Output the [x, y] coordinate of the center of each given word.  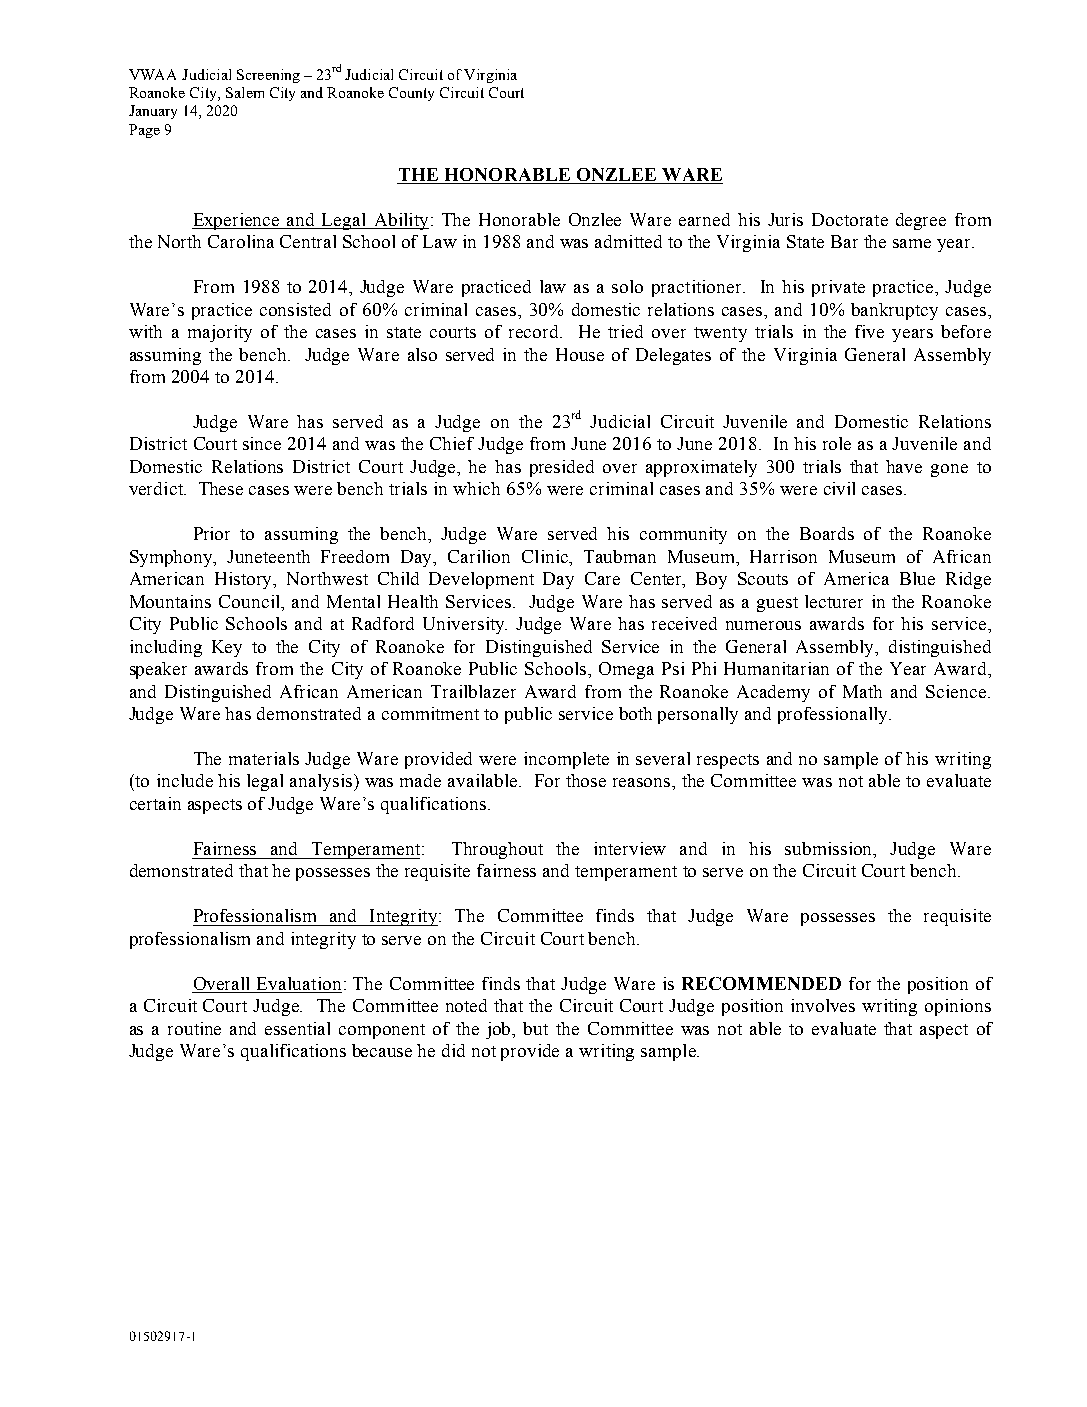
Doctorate [850, 219]
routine [194, 1028]
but [535, 1028]
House [580, 354]
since [262, 443]
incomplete [566, 760]
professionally [834, 715]
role [837, 443]
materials [264, 758]
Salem [245, 92]
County [411, 94]
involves [823, 1005]
